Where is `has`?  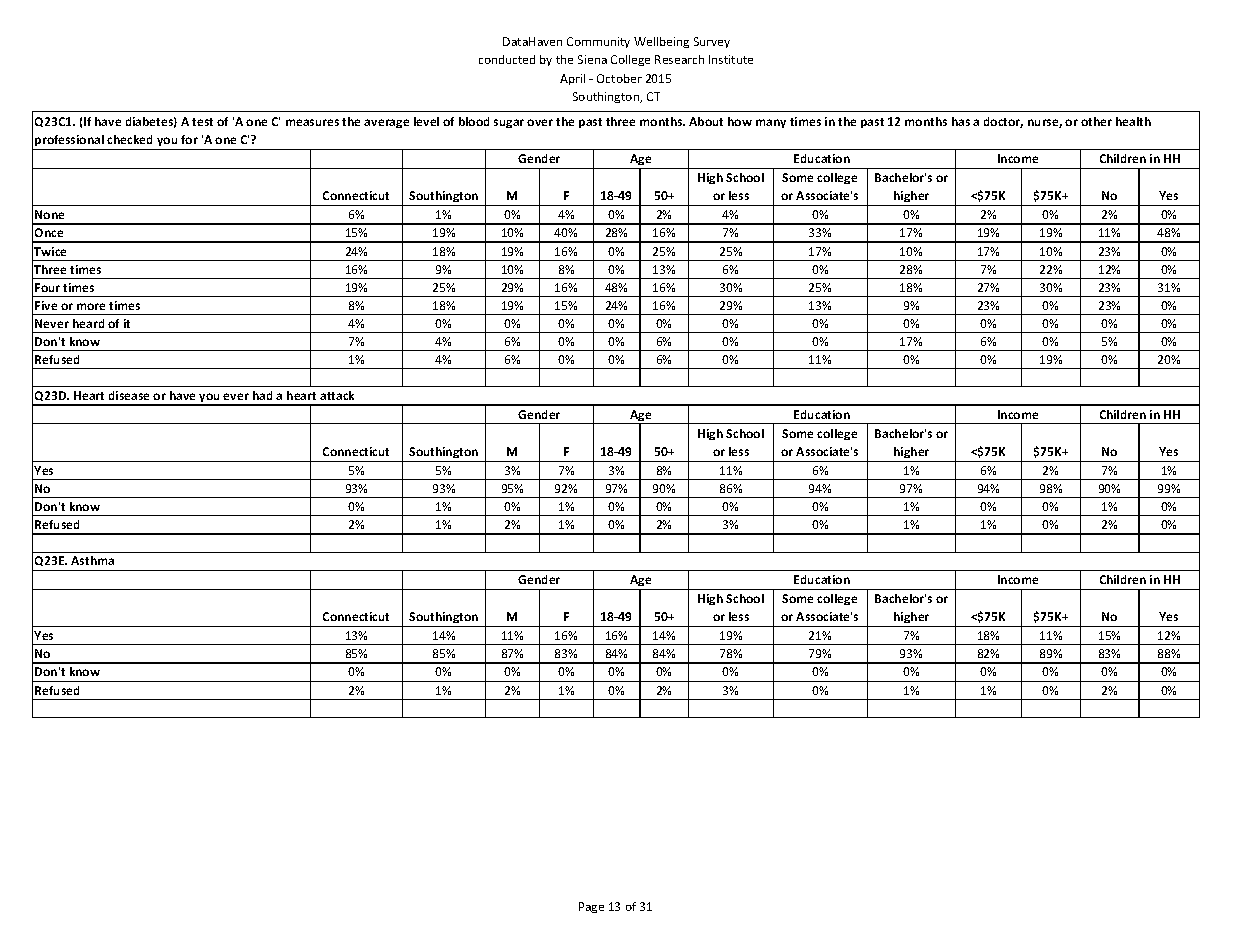
has is located at coordinates (961, 121).
